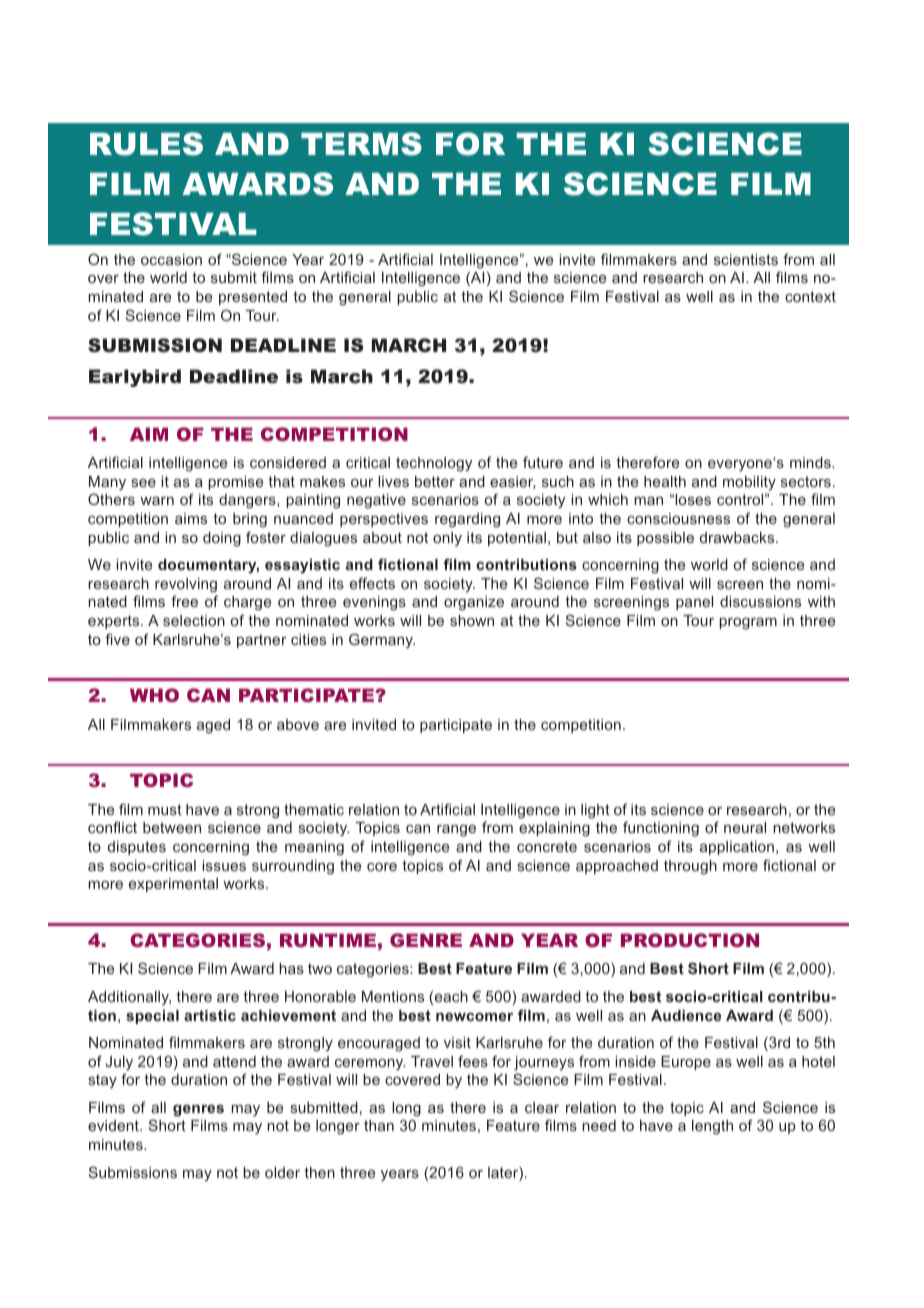 The width and height of the screenshot is (924, 1308). I want to click on scientists, so click(746, 259).
